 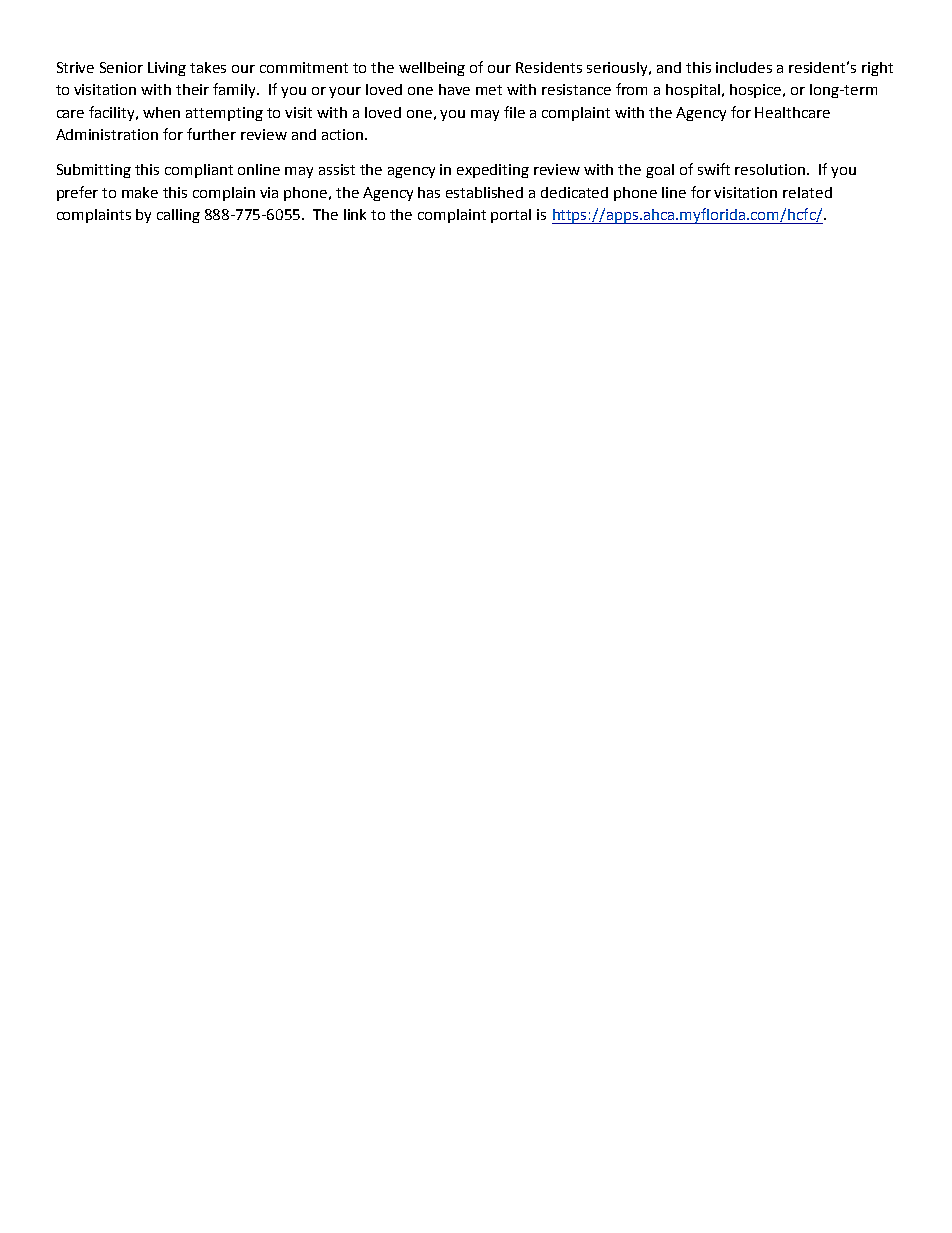 I want to click on portal, so click(x=511, y=216).
